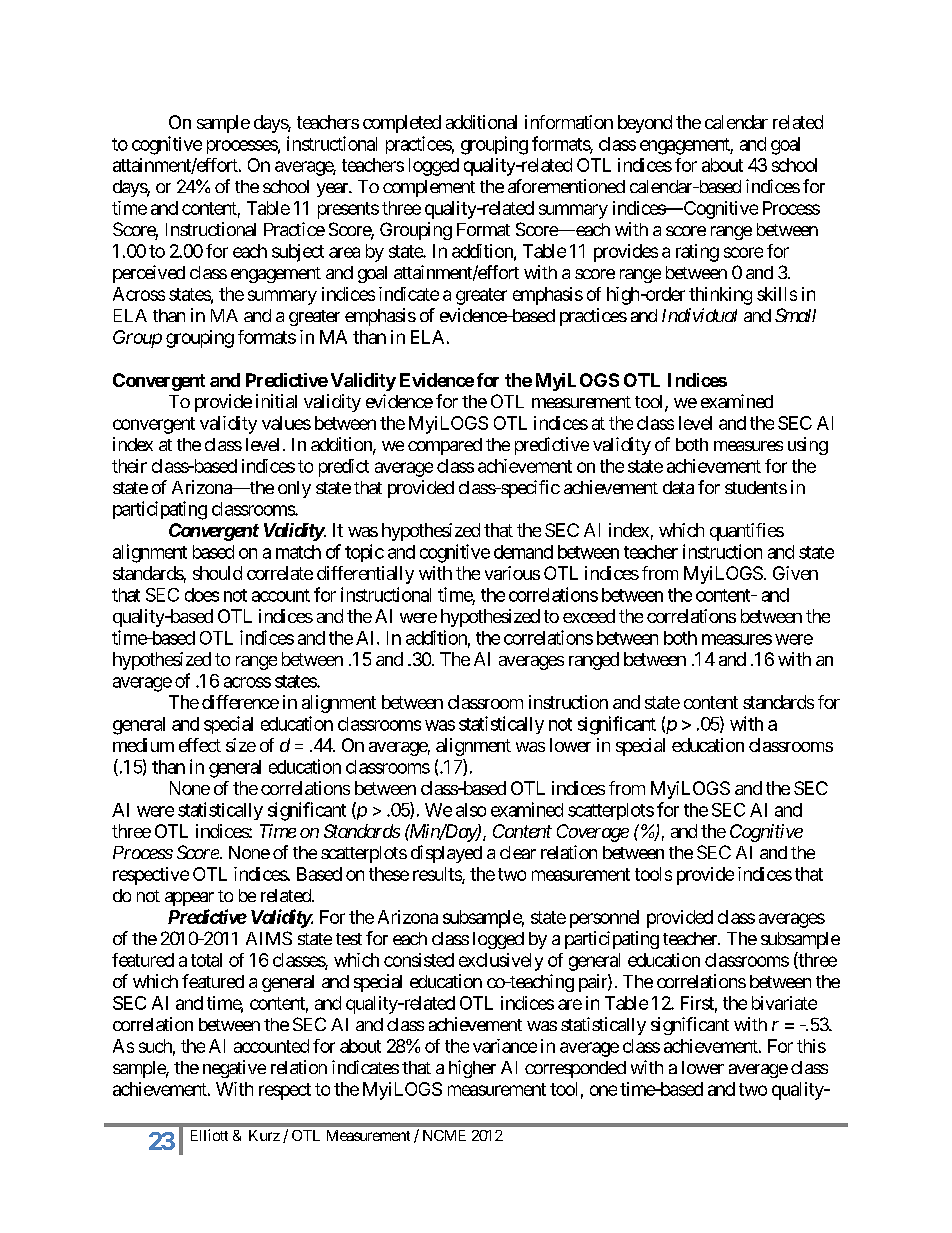 The height and width of the screenshot is (1233, 952). What do you see at coordinates (333, 190) in the screenshot?
I see `year` at bounding box center [333, 190].
